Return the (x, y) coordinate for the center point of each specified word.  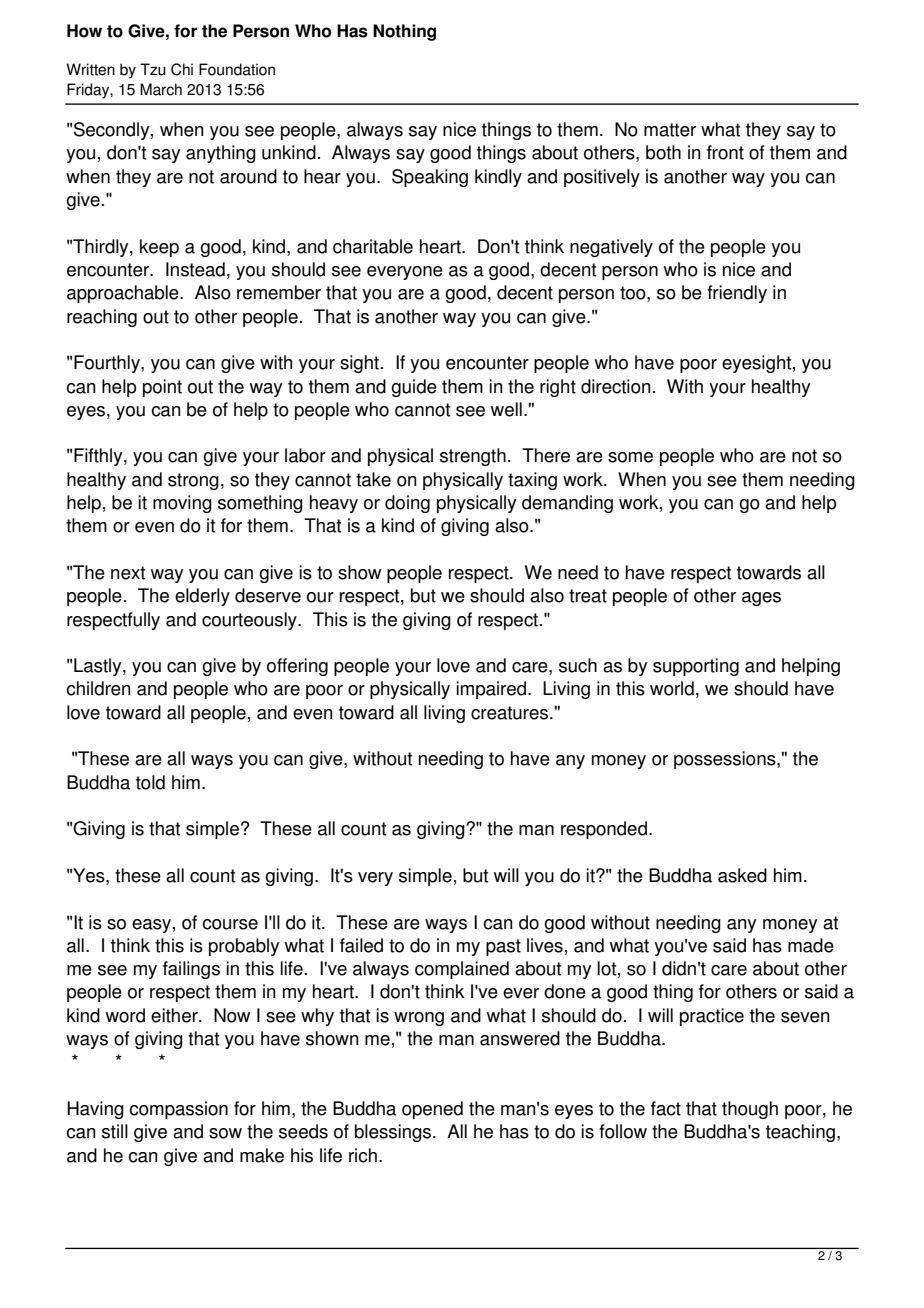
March (161, 89)
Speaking (430, 178)
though (750, 1110)
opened (432, 1110)
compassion (178, 1110)
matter (670, 130)
